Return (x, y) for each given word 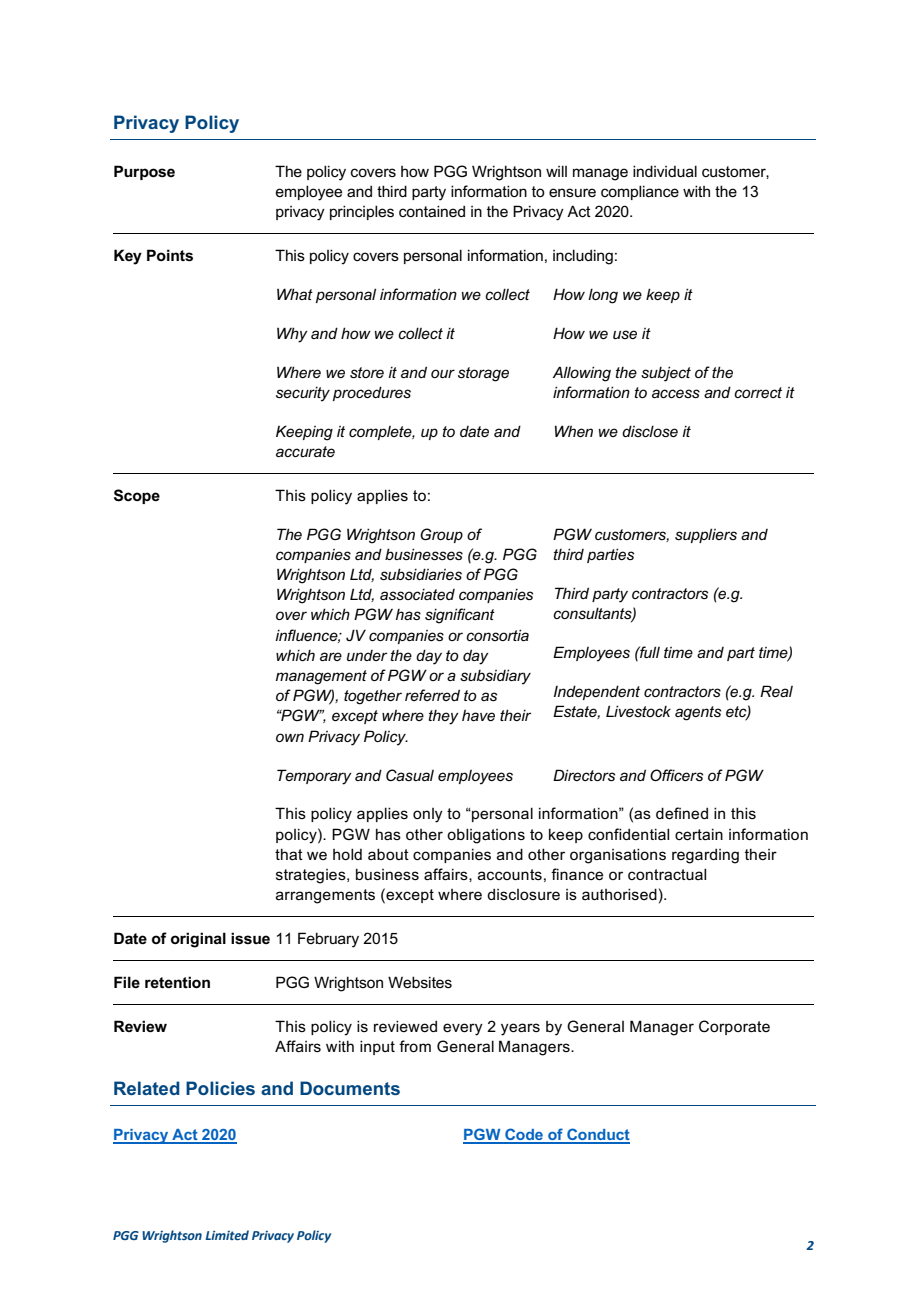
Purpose (144, 172)
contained (432, 211)
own (290, 737)
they (443, 717)
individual (665, 171)
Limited (227, 1235)
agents (698, 713)
